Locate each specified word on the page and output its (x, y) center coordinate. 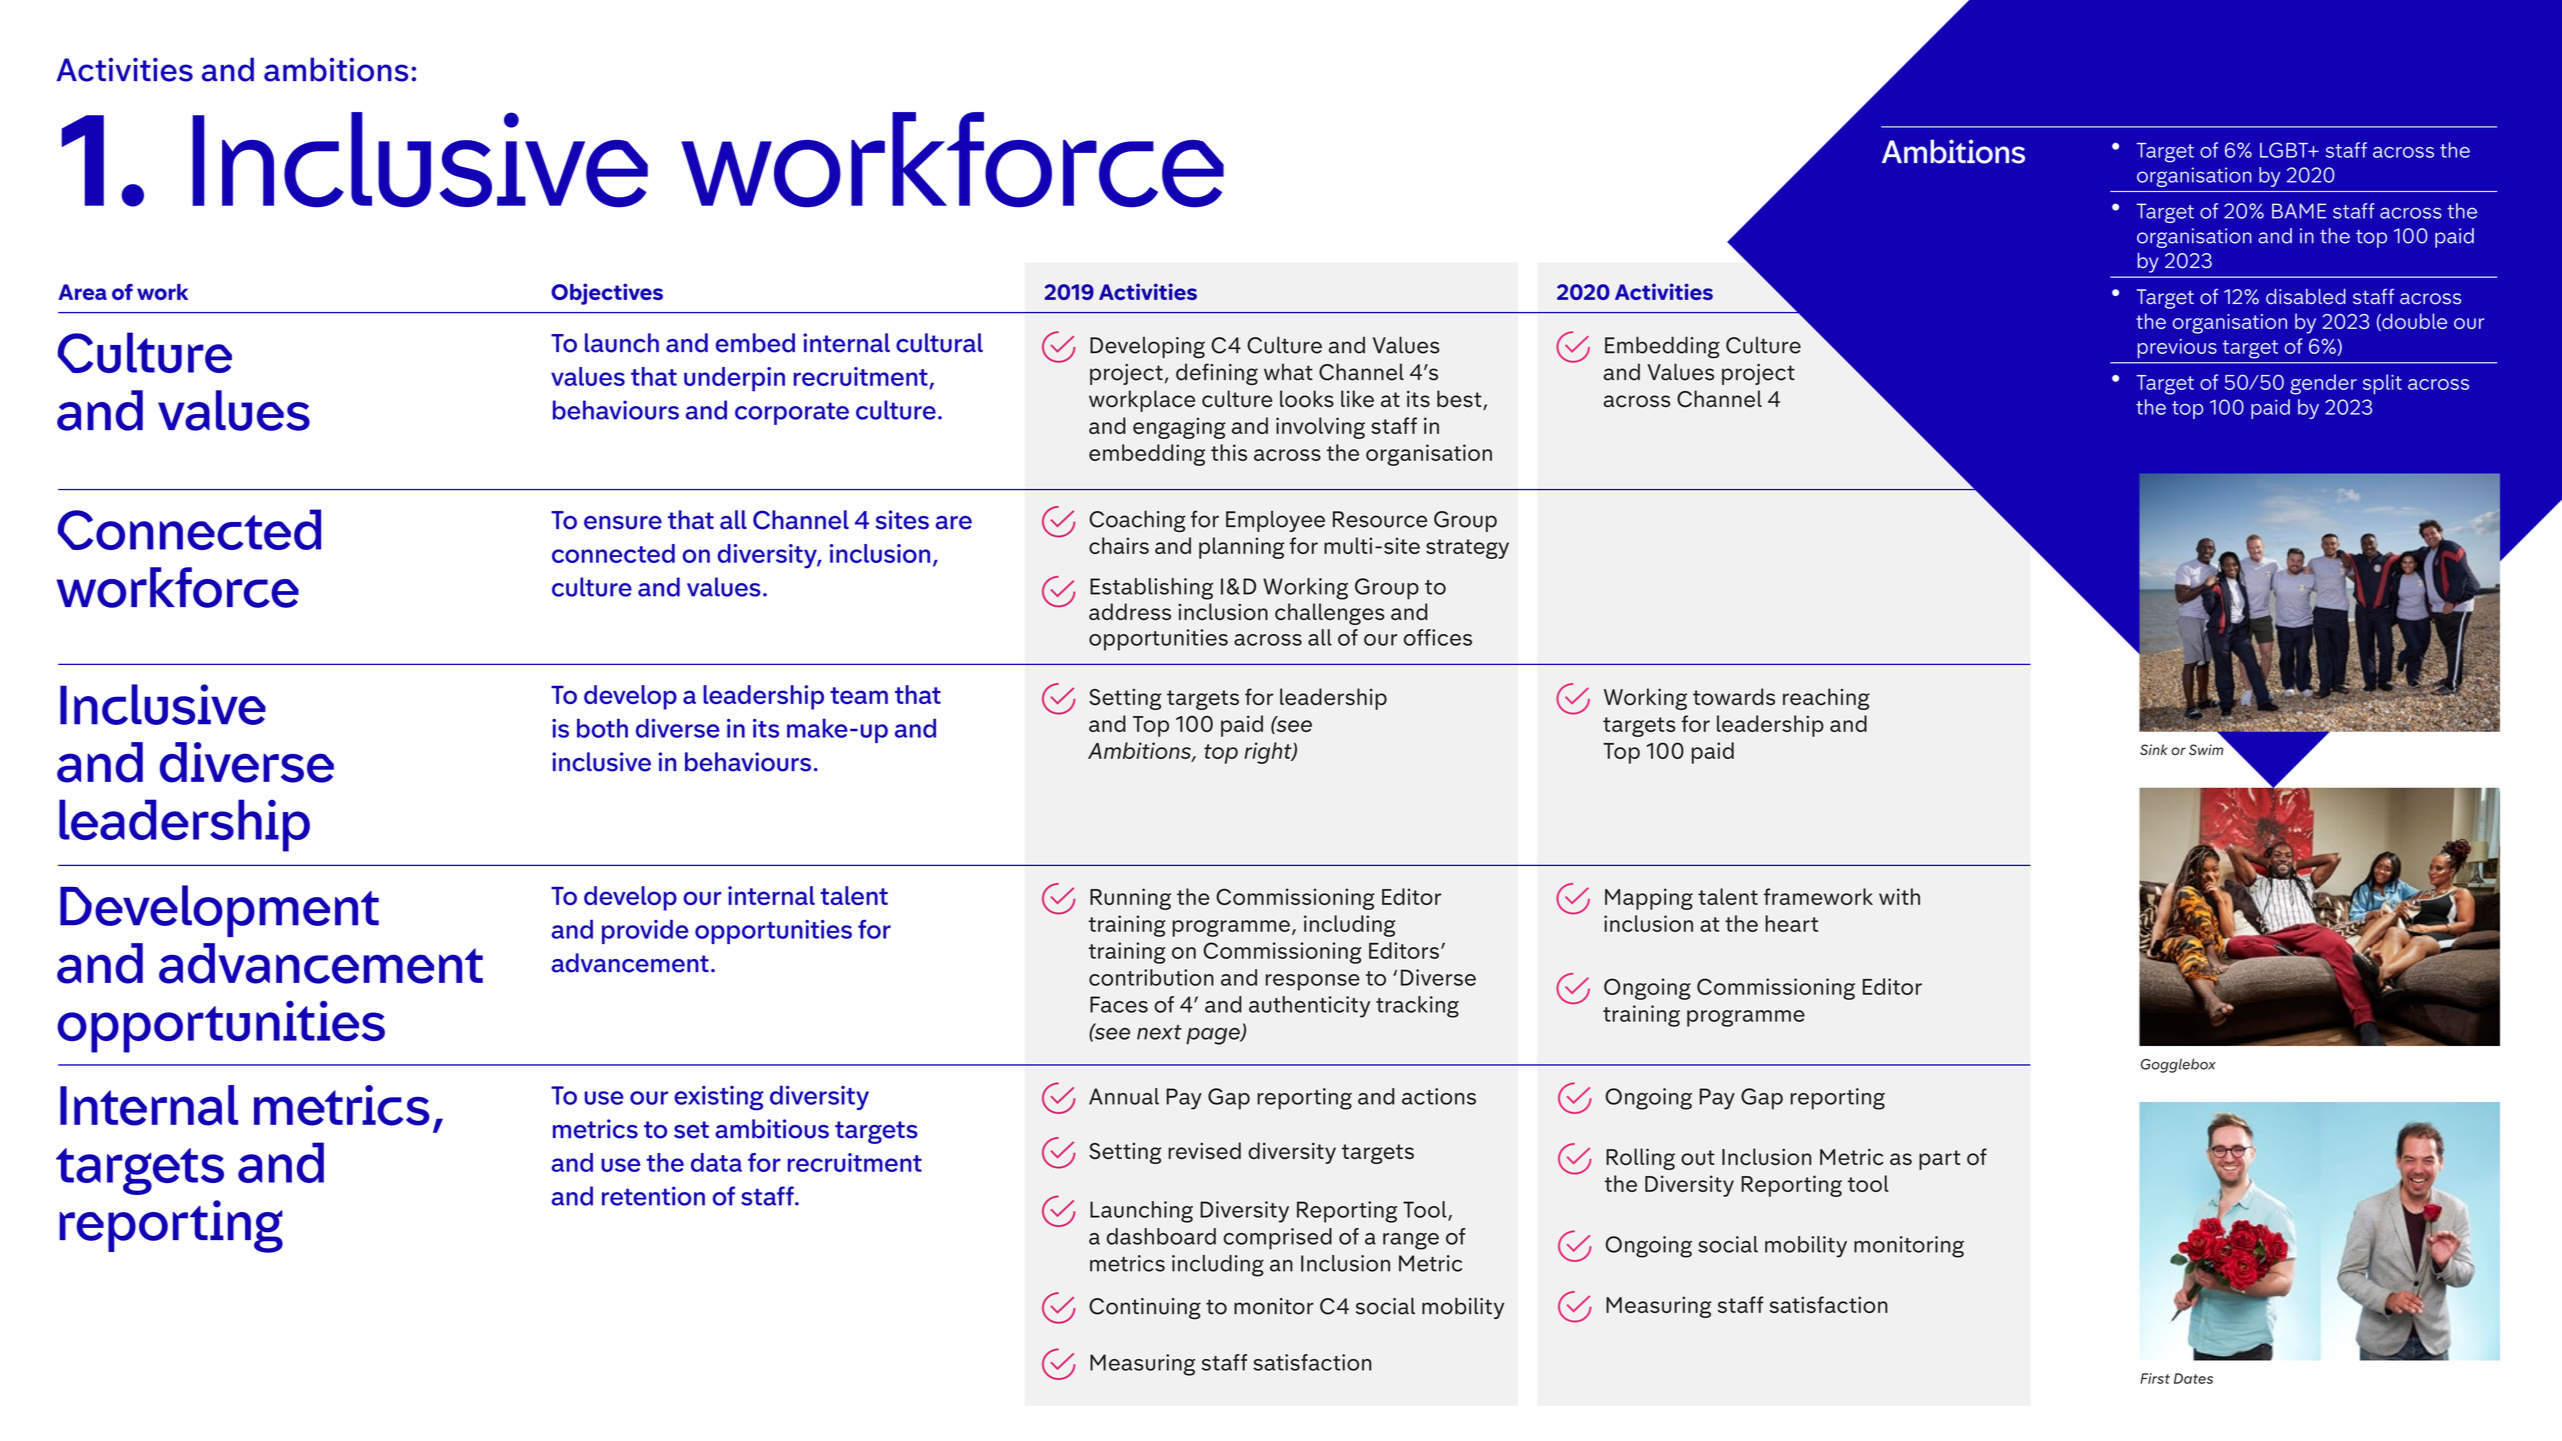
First (2155, 1378)
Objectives (607, 294)
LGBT (2285, 150)
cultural (939, 343)
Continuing (1145, 1308)
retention (653, 1196)
